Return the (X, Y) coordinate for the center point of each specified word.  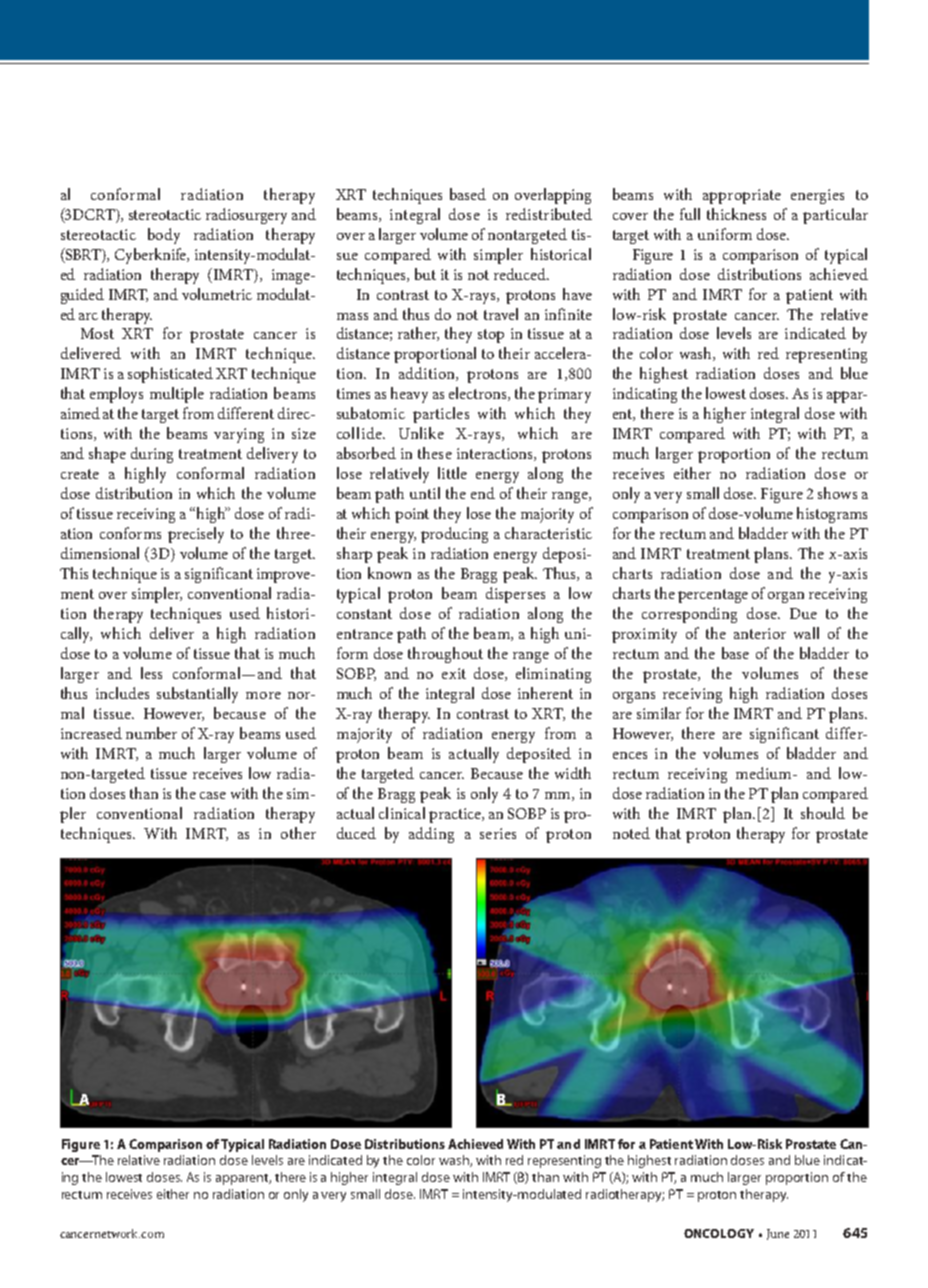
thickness (736, 214)
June (778, 1234)
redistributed (549, 214)
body (164, 236)
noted (631, 833)
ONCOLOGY (719, 1233)
